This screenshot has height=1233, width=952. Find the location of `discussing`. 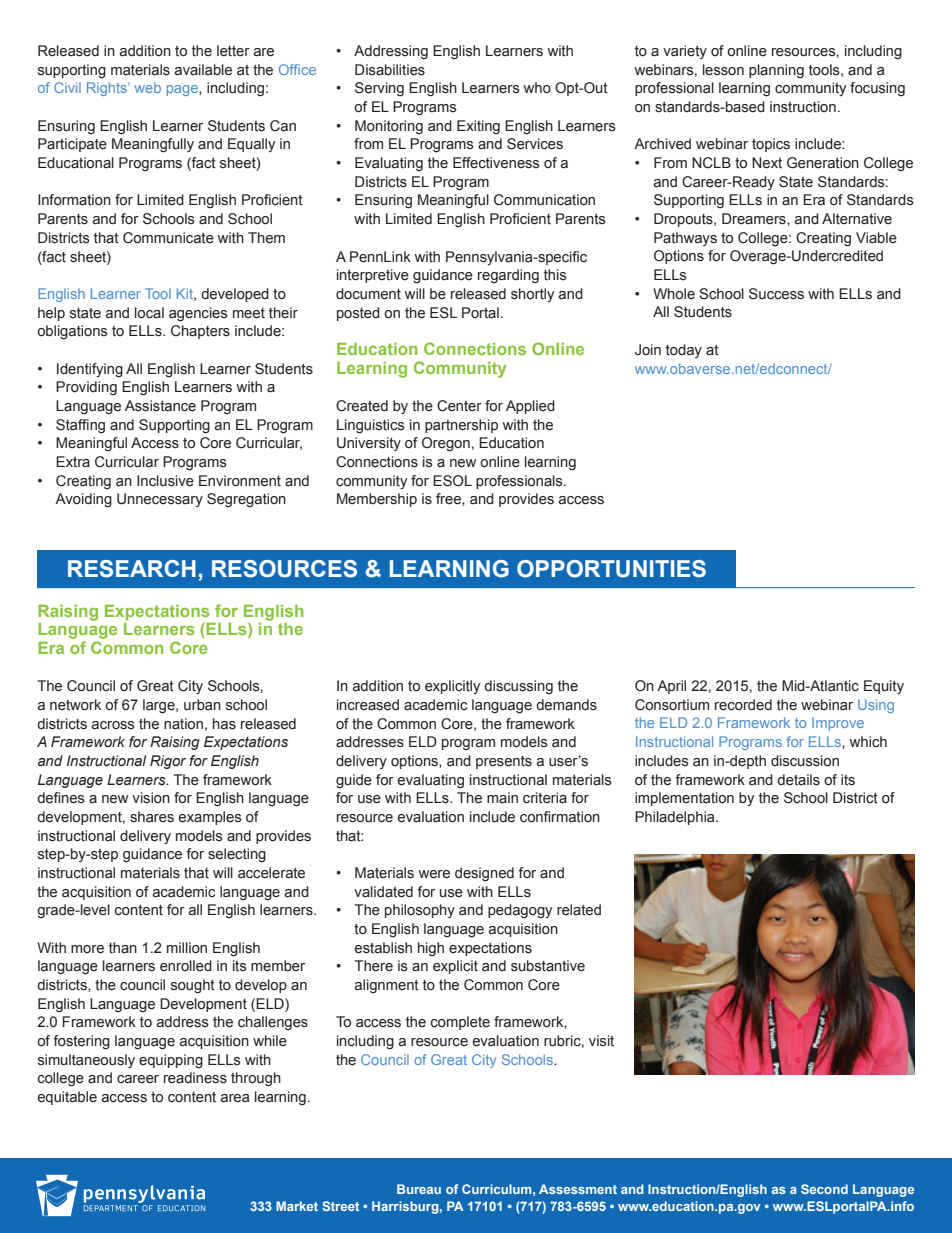

discussing is located at coordinates (518, 687).
